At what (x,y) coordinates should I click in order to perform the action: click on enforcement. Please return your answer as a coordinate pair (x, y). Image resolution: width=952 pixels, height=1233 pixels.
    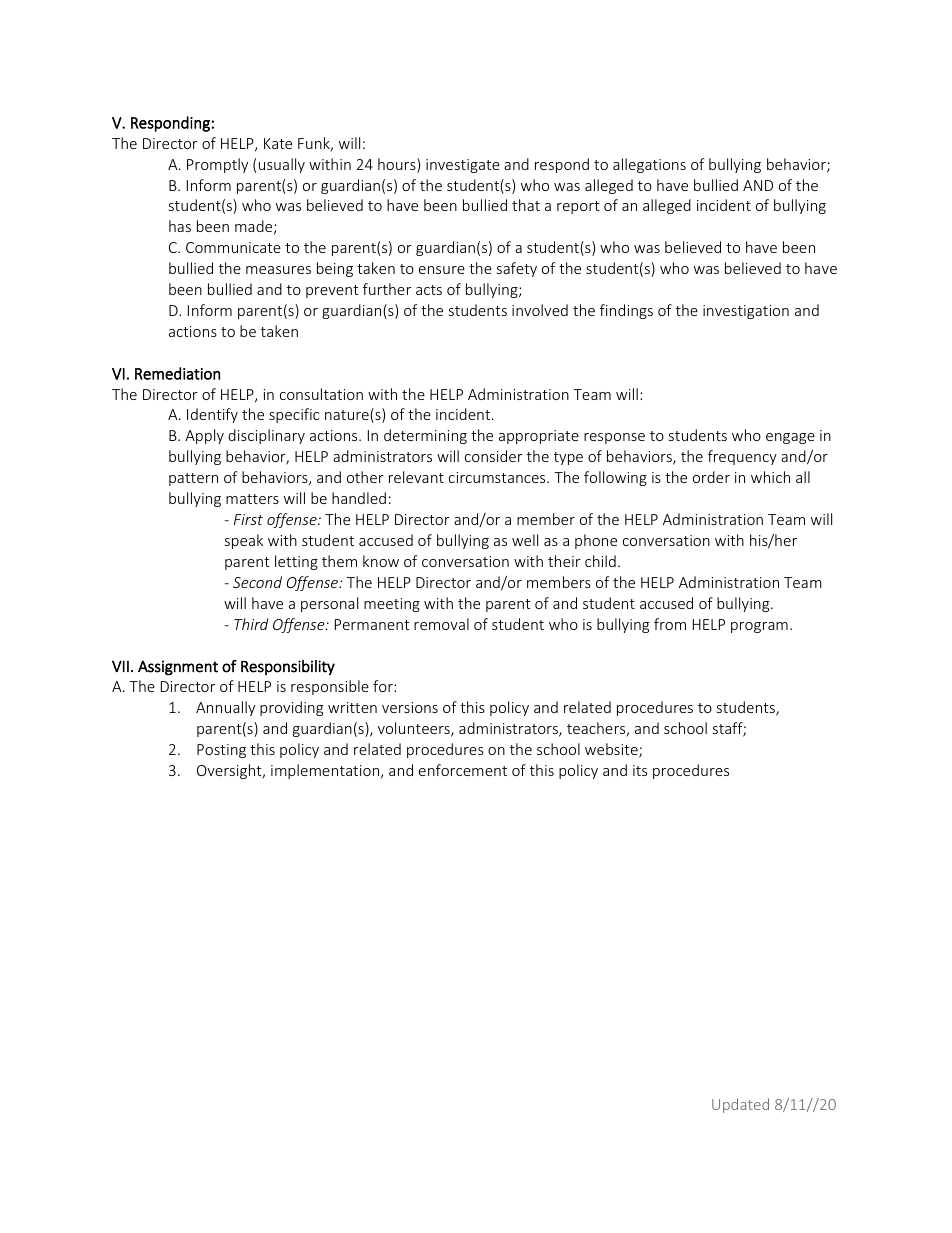
    Looking at the image, I should click on (463, 770).
